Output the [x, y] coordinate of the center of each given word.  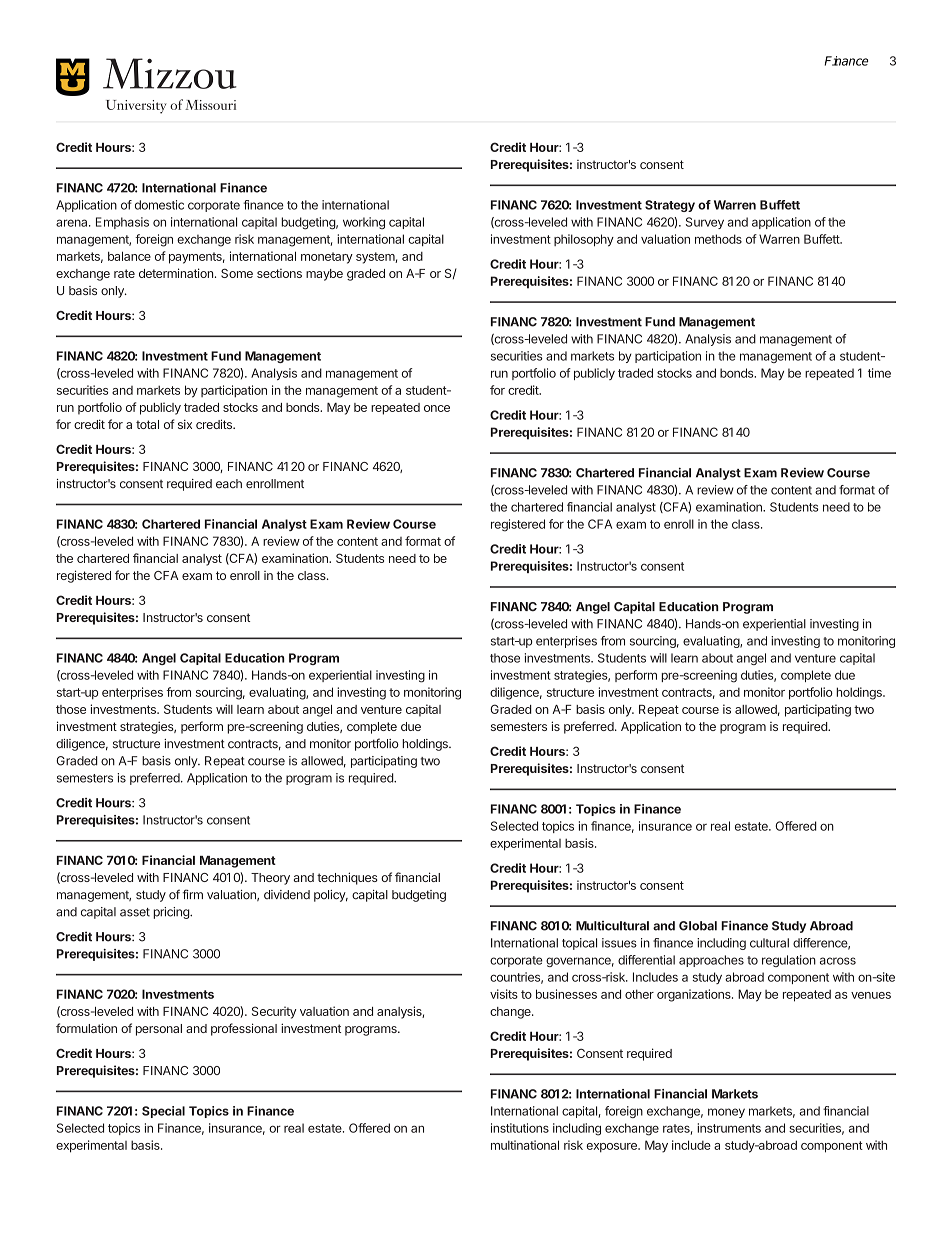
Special [163, 1112]
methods [718, 239]
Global [698, 926]
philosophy [584, 240]
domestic [159, 205]
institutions [520, 1128]
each [229, 484]
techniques [347, 878]
